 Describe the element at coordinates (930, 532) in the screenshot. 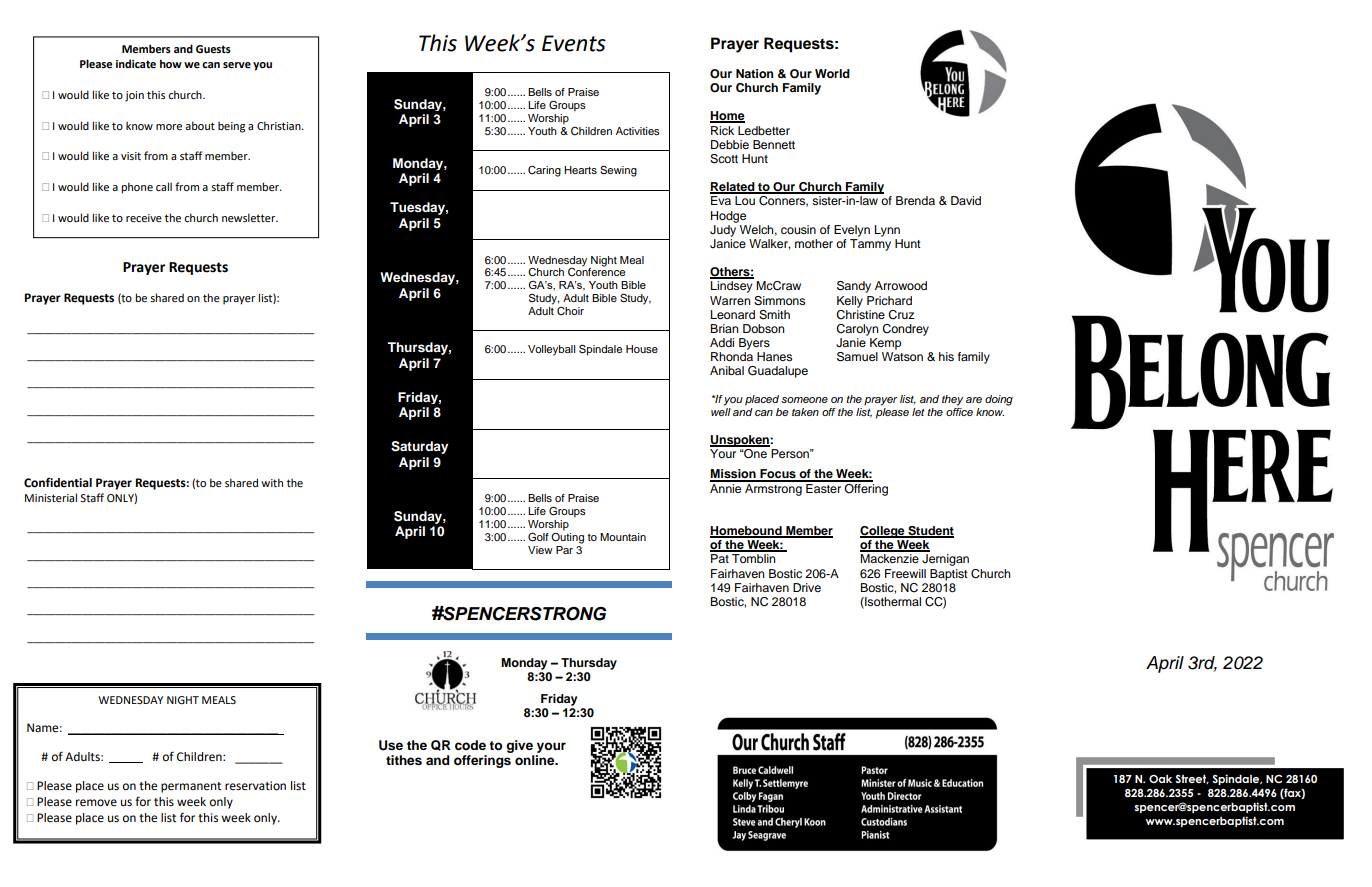

I see `Student` at that location.
